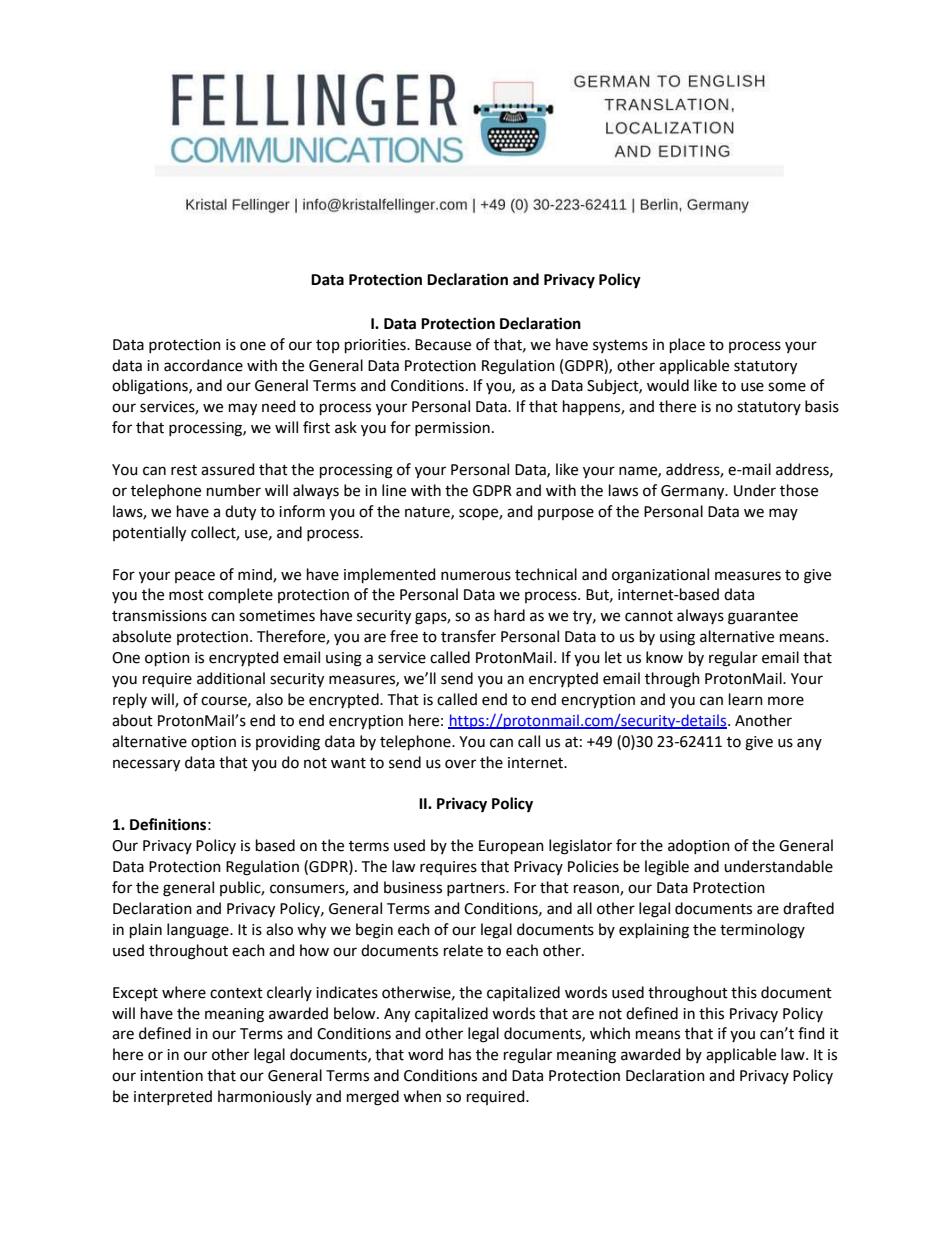  What do you see at coordinates (687, 345) in the screenshot?
I see `place` at bounding box center [687, 345].
